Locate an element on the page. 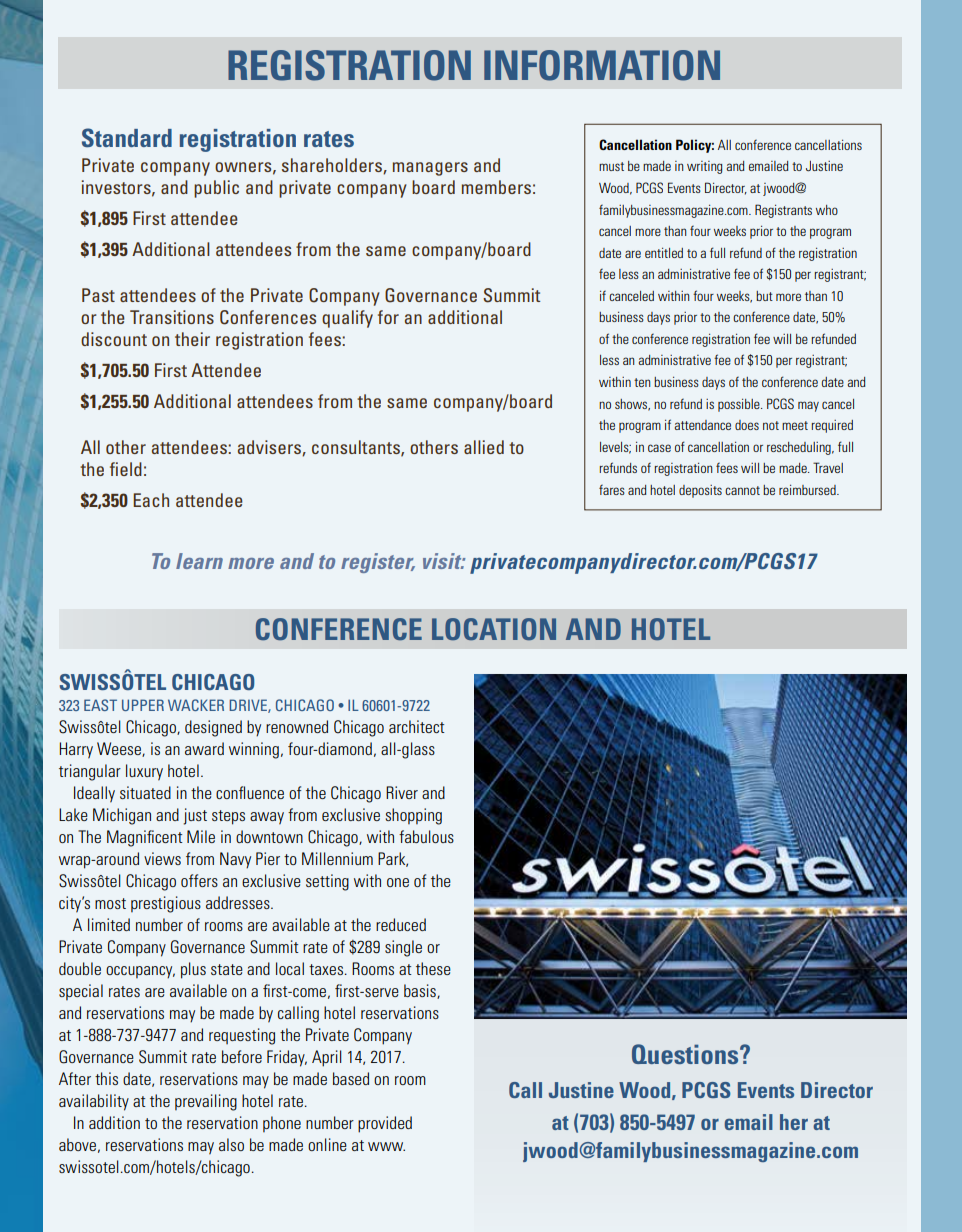 The width and height of the image is (962, 1232). their is located at coordinates (192, 339).
